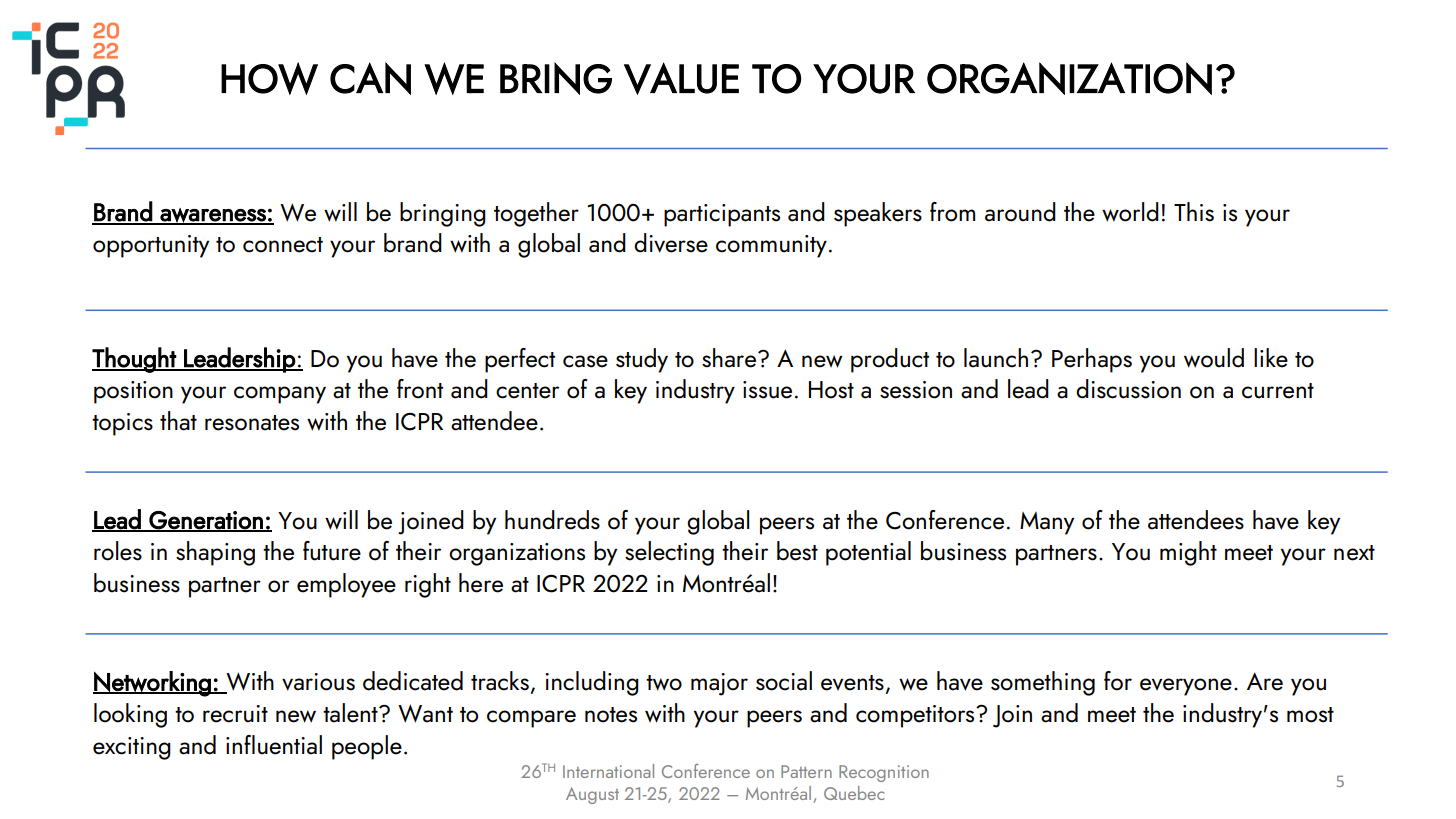  I want to click on HOW, so click(269, 78).
